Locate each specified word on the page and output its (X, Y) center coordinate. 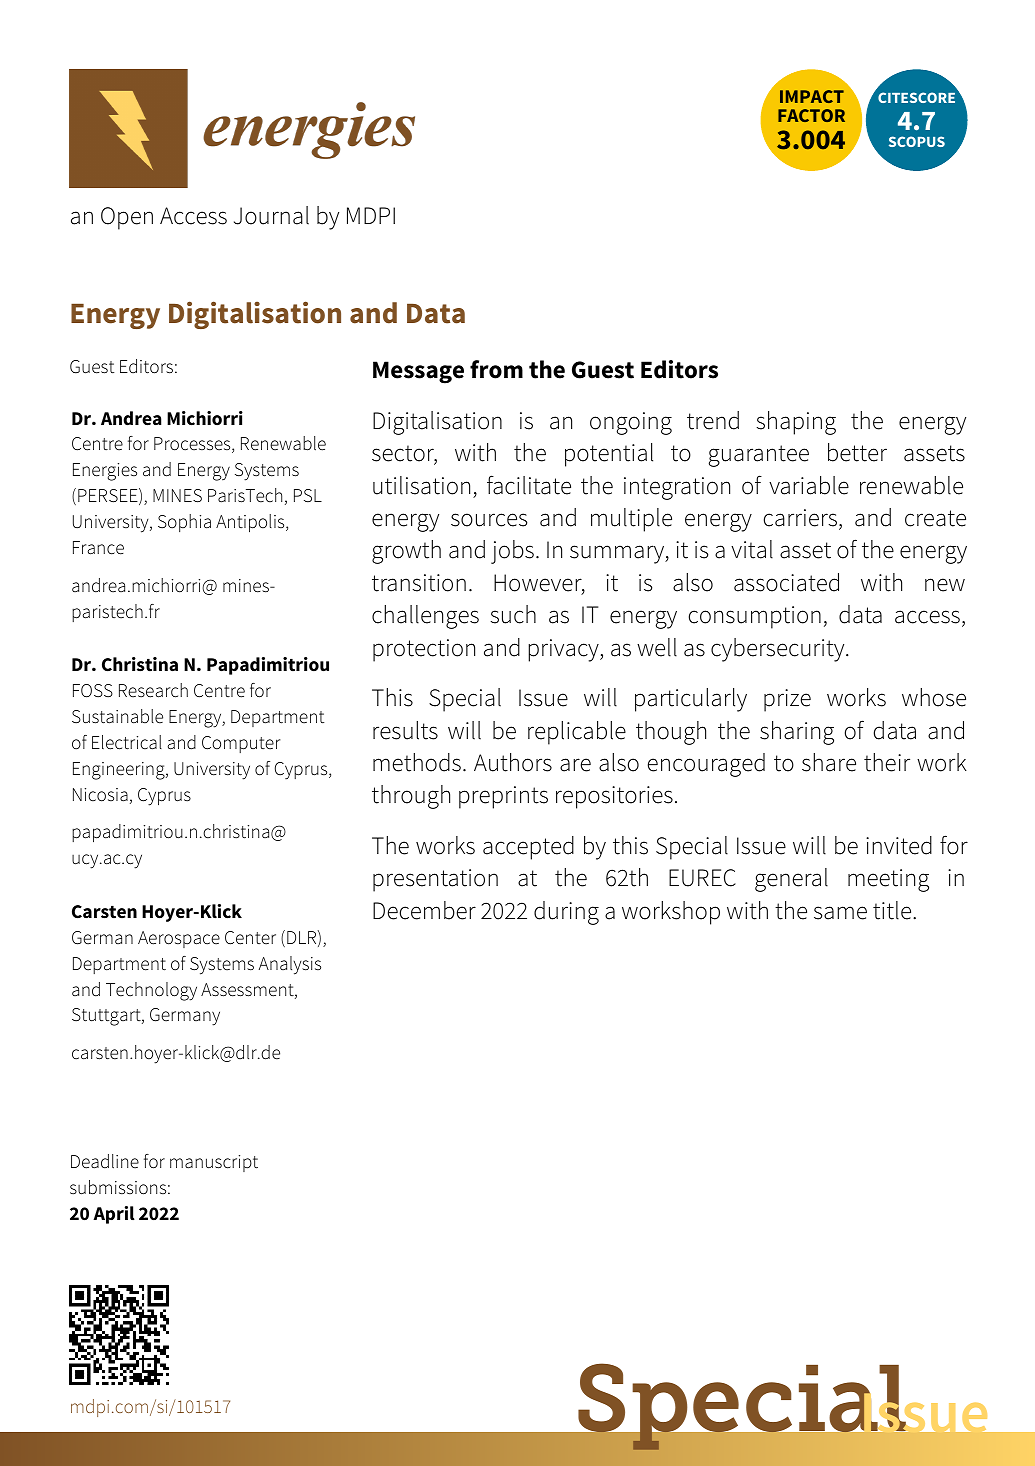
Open (127, 218)
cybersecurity (779, 650)
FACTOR (811, 115)
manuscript (214, 1163)
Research (153, 690)
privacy (564, 650)
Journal (271, 215)
